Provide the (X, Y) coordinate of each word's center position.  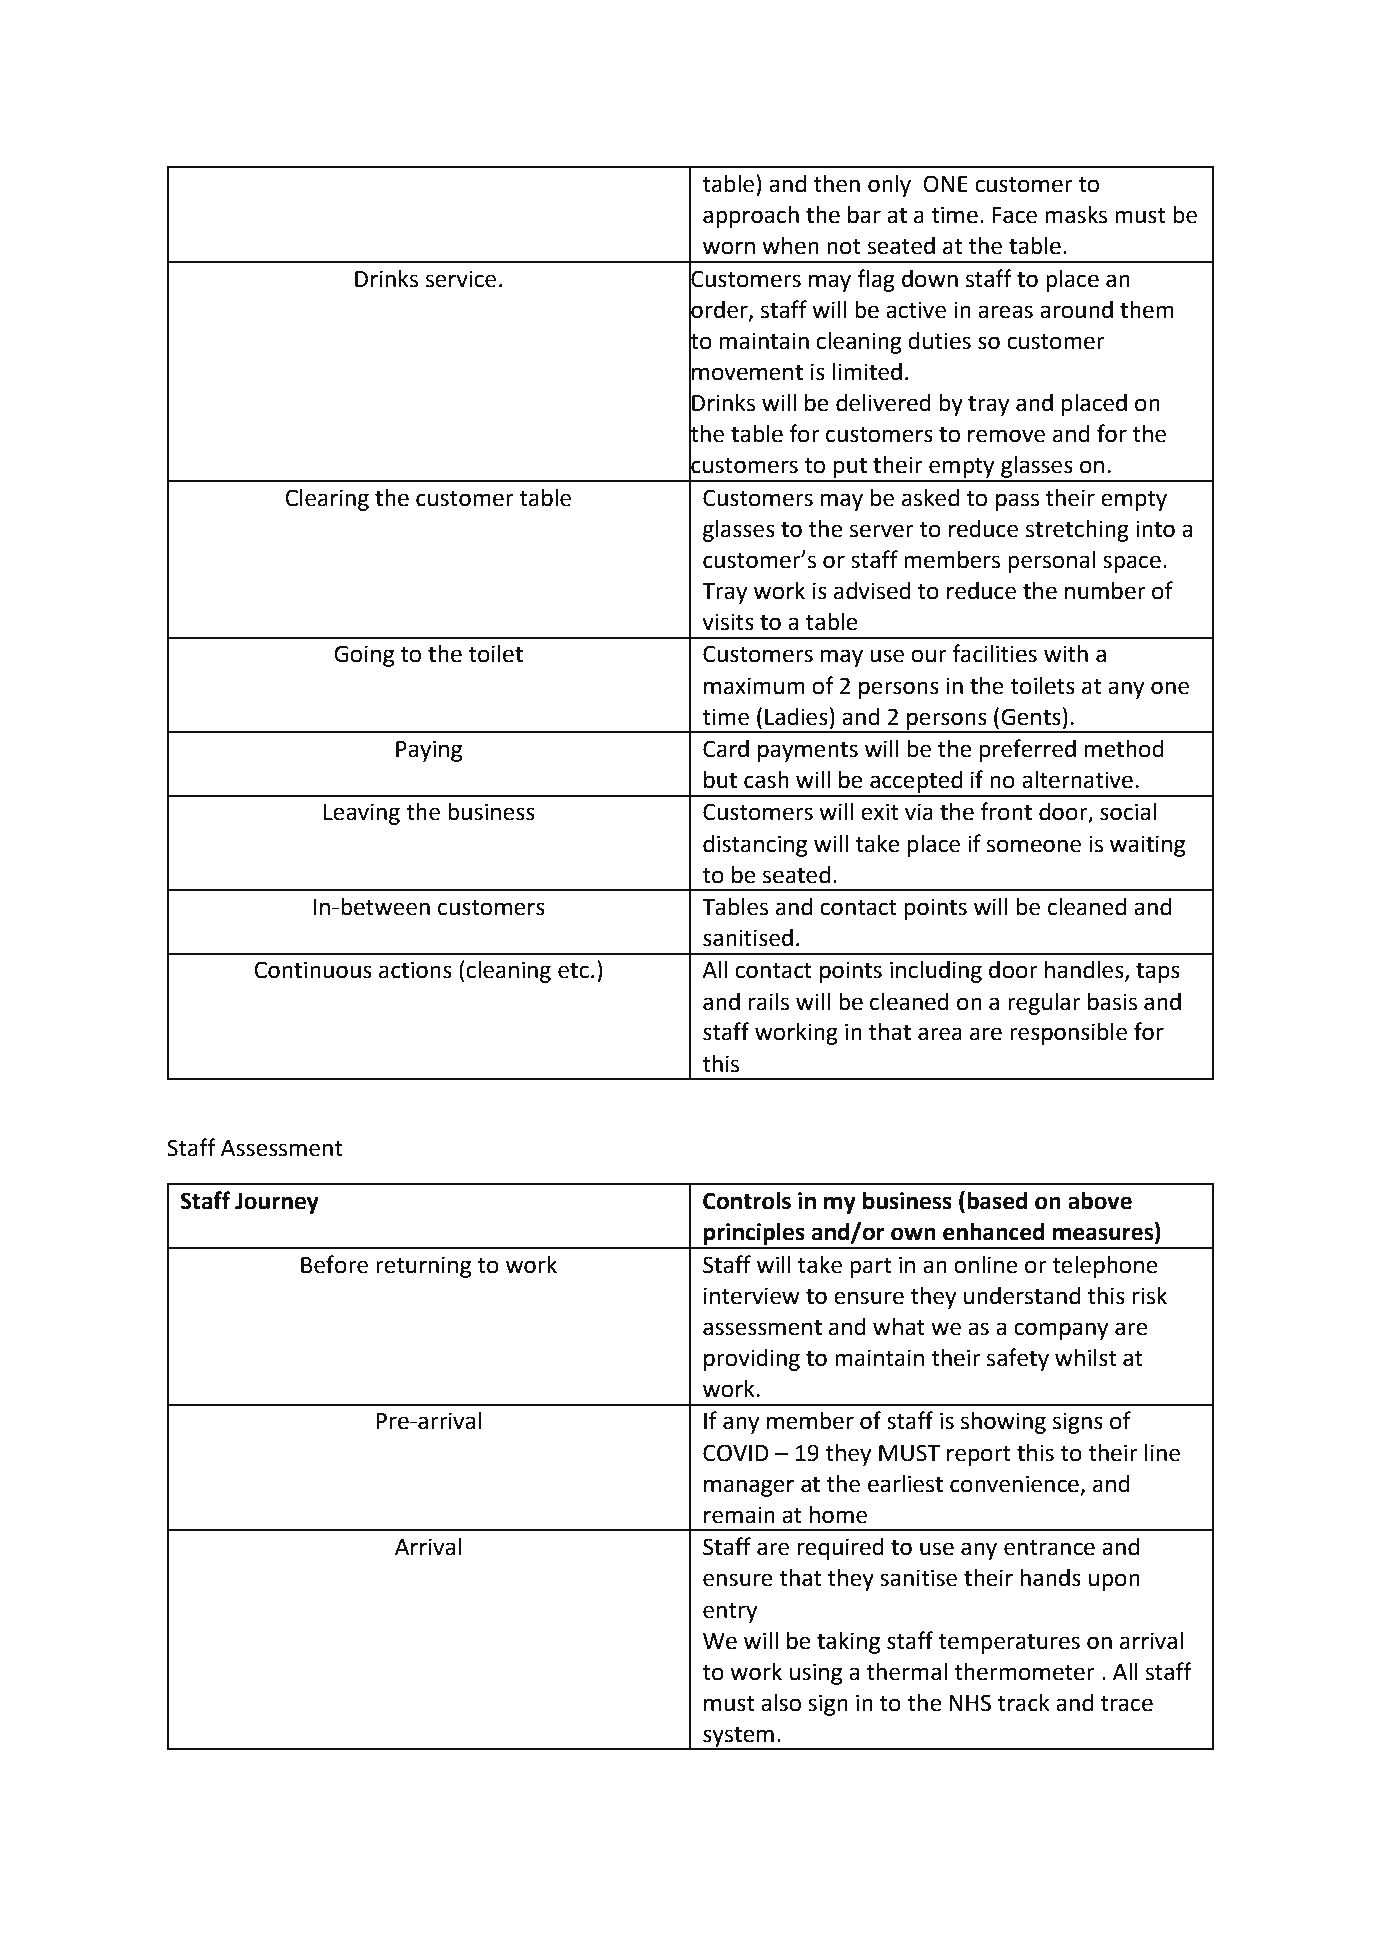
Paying (429, 751)
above (1100, 1201)
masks (1076, 215)
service (461, 279)
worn (729, 248)
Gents (1031, 717)
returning (423, 1267)
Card (726, 749)
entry (730, 1613)
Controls (747, 1201)
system (738, 1738)
